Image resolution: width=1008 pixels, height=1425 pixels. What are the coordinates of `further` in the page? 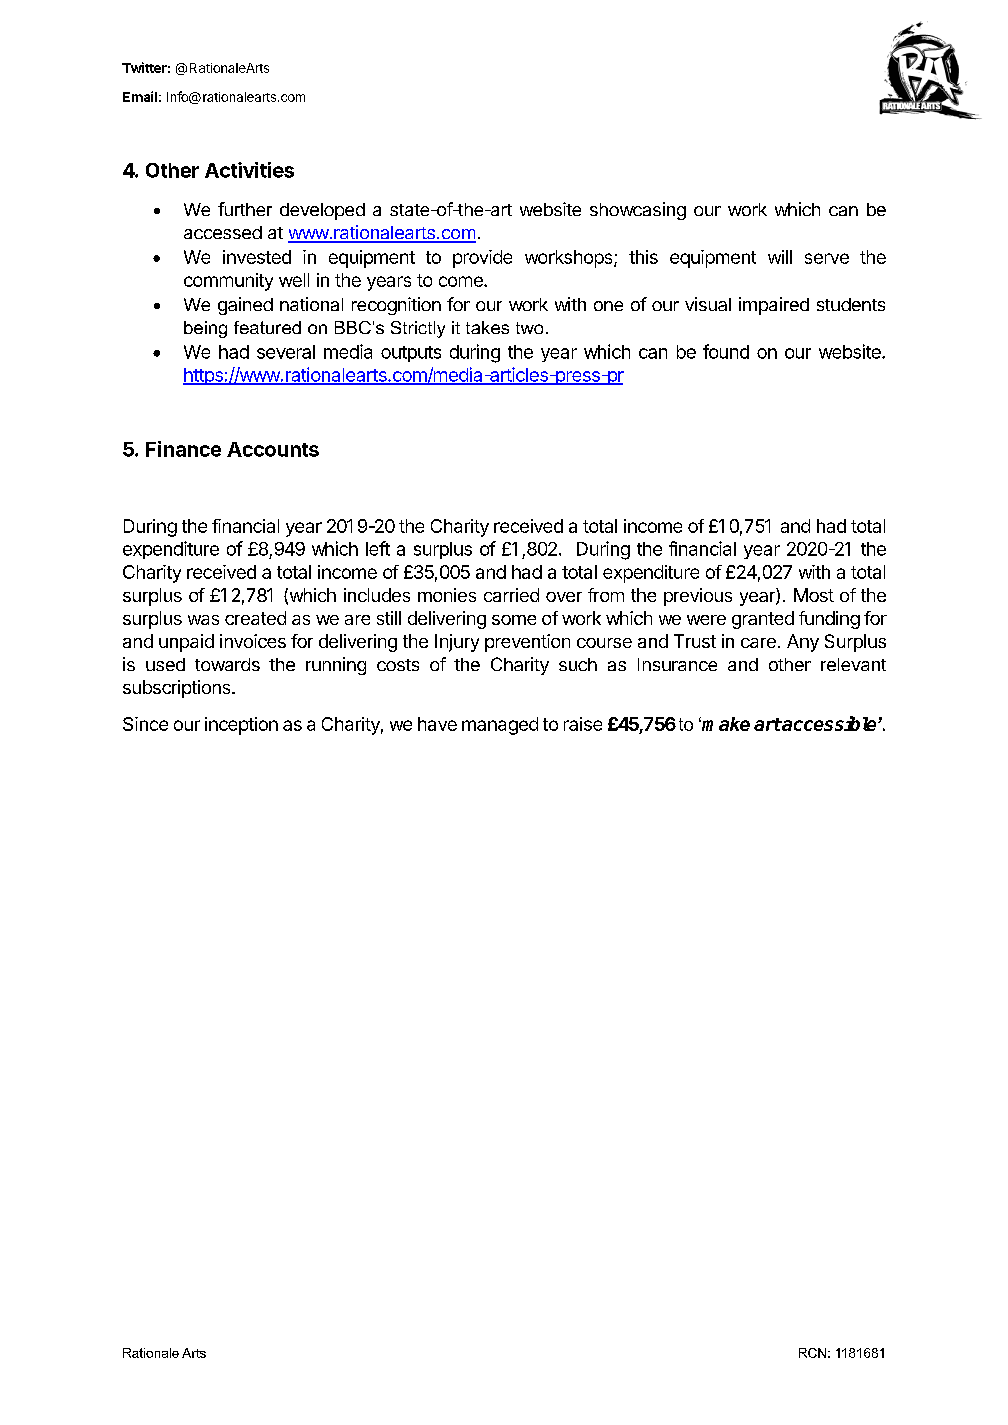 It's located at (245, 209).
